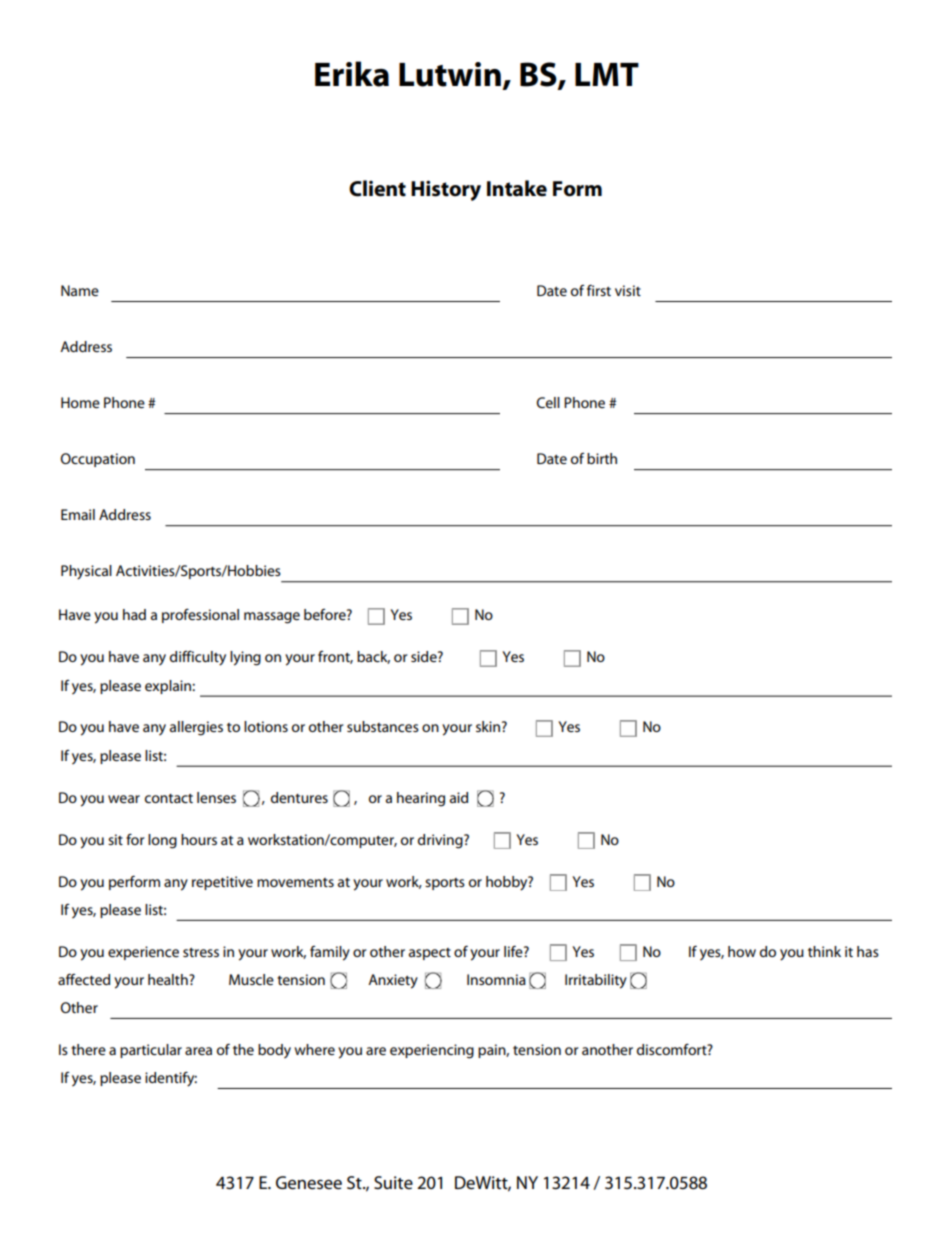  Describe the element at coordinates (607, 74) in the page. I see `LMT` at that location.
